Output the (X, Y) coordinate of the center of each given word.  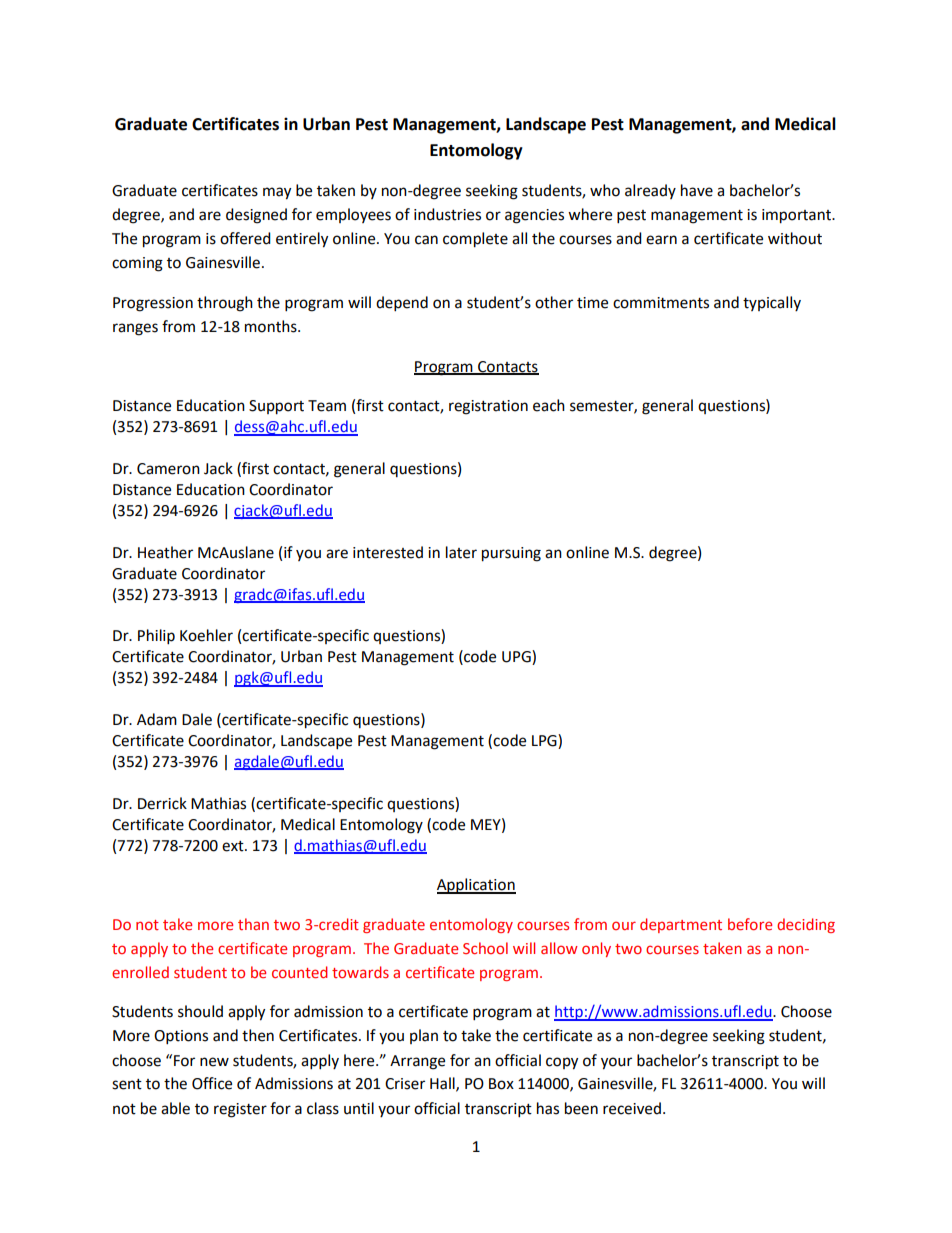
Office (212, 1083)
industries (447, 214)
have (697, 190)
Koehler (206, 635)
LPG (545, 740)
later (461, 552)
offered (245, 238)
